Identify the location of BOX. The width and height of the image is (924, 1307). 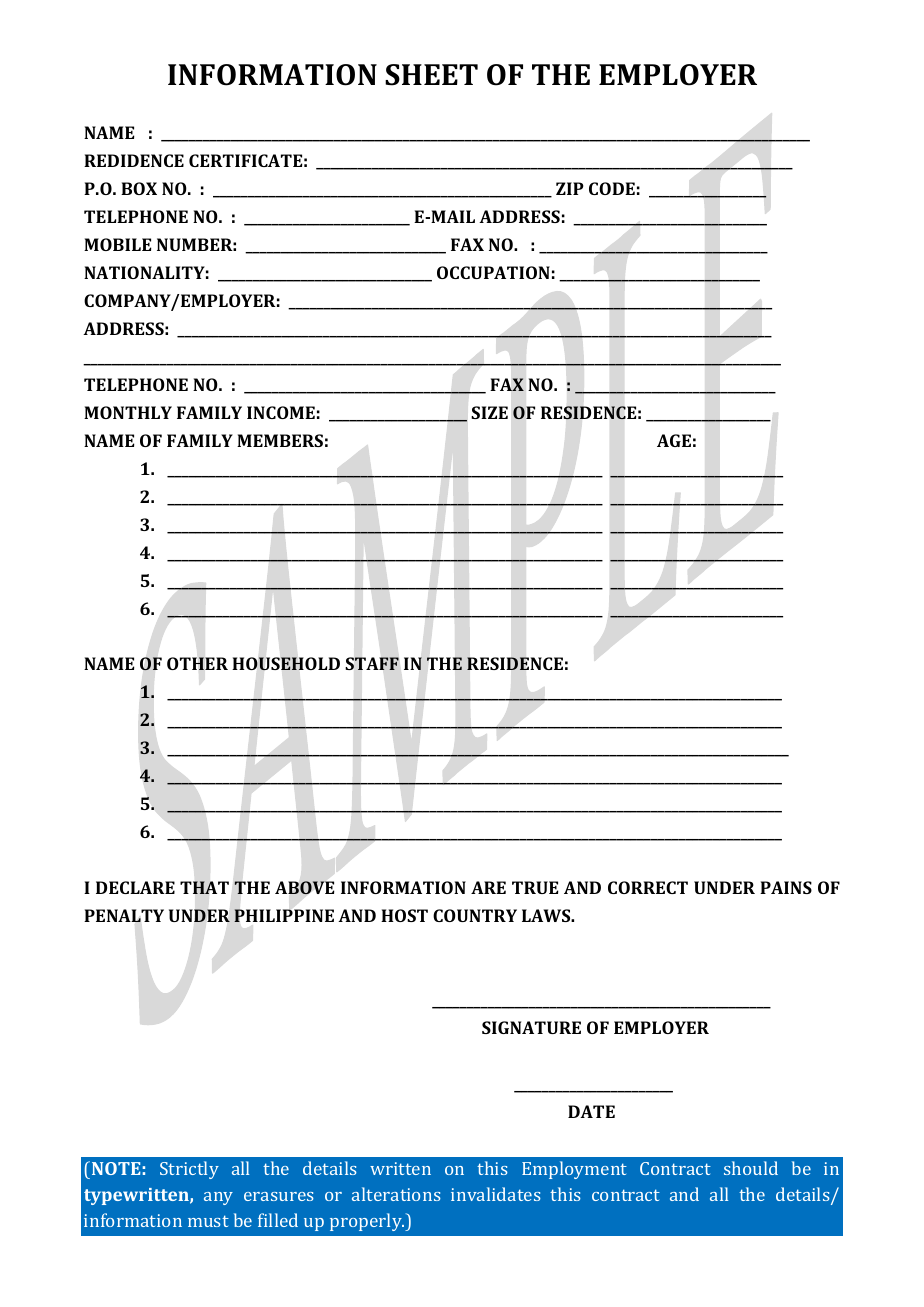
(139, 188).
